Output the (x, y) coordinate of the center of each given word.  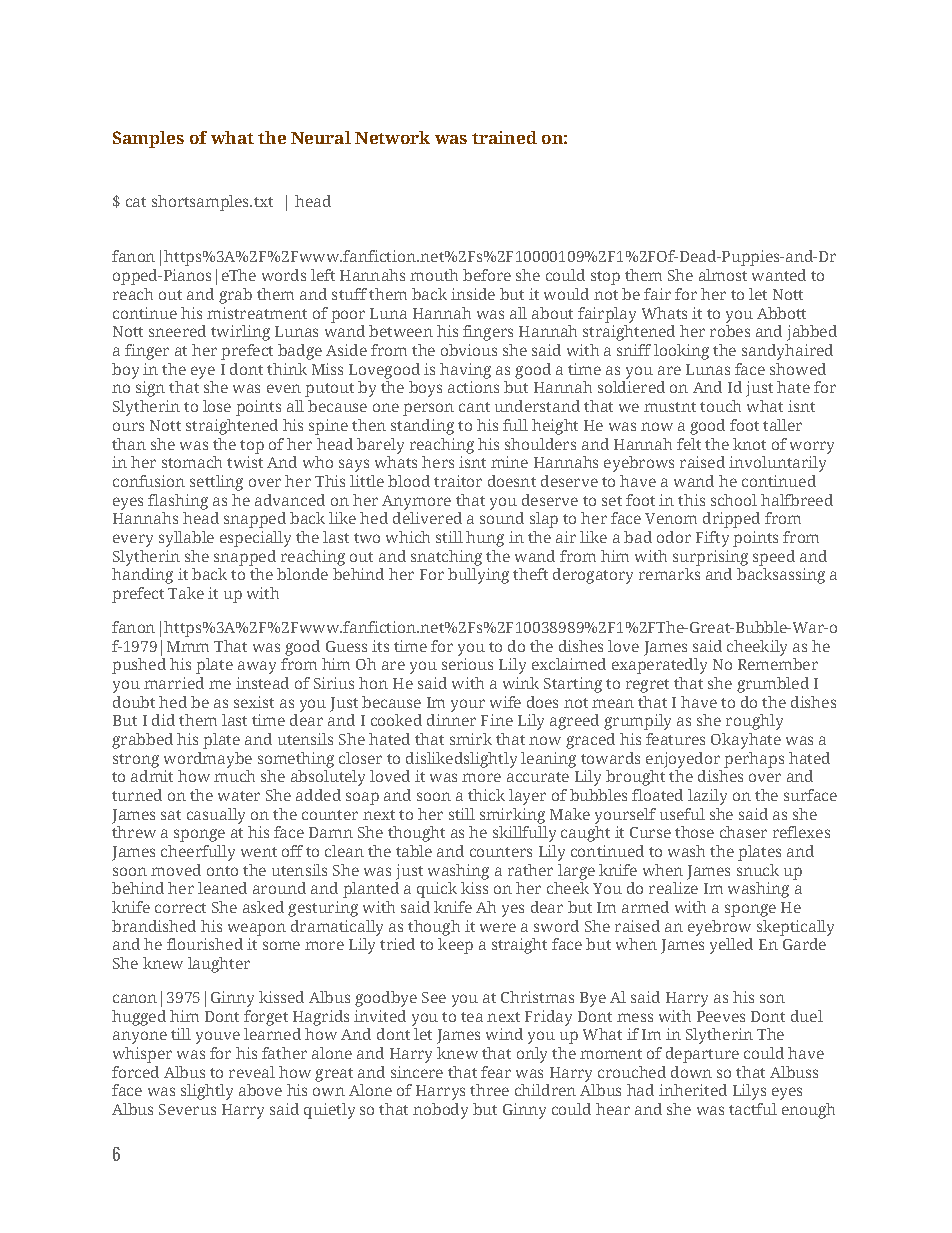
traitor (458, 481)
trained (504, 137)
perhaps (754, 760)
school (734, 500)
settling (216, 483)
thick (486, 795)
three (489, 1090)
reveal (252, 1072)
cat (136, 202)
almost (723, 275)
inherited (693, 1090)
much (234, 776)
